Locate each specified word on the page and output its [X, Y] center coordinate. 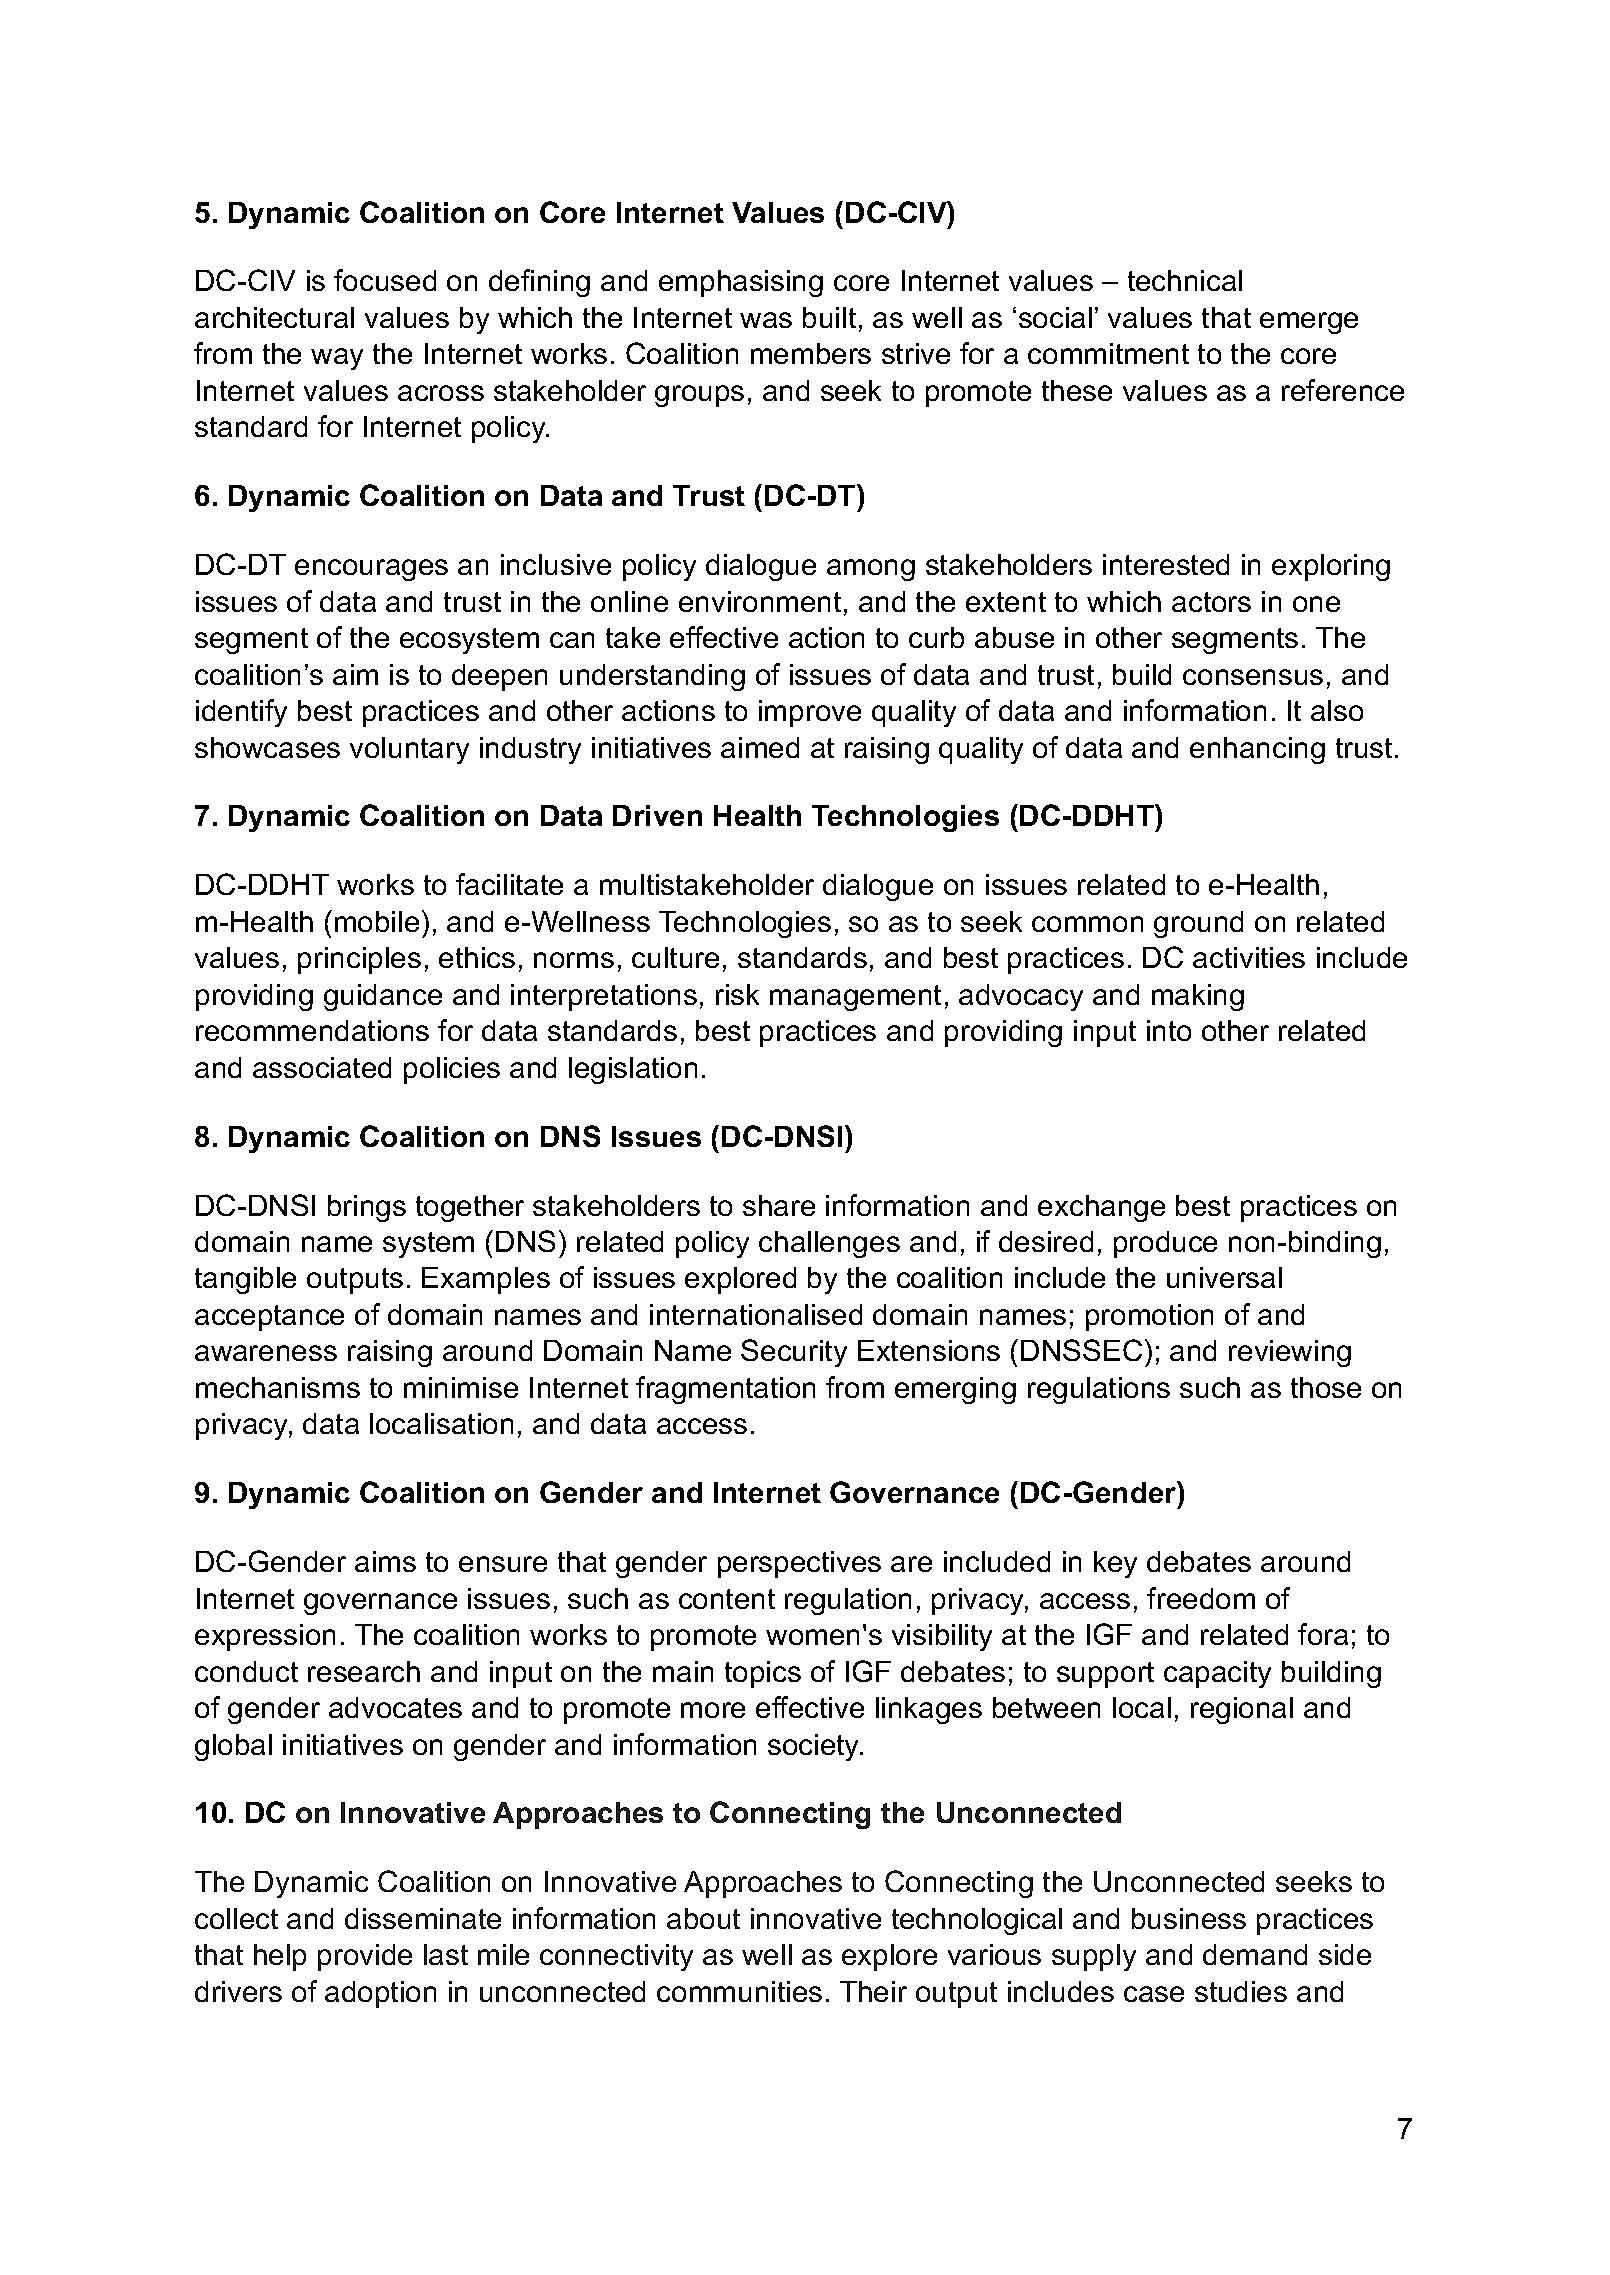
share [779, 1205]
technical [1185, 280]
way [337, 359]
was [766, 320]
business [1189, 1918]
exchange [1101, 1208]
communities [739, 1991]
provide [365, 1957]
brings [367, 1208]
